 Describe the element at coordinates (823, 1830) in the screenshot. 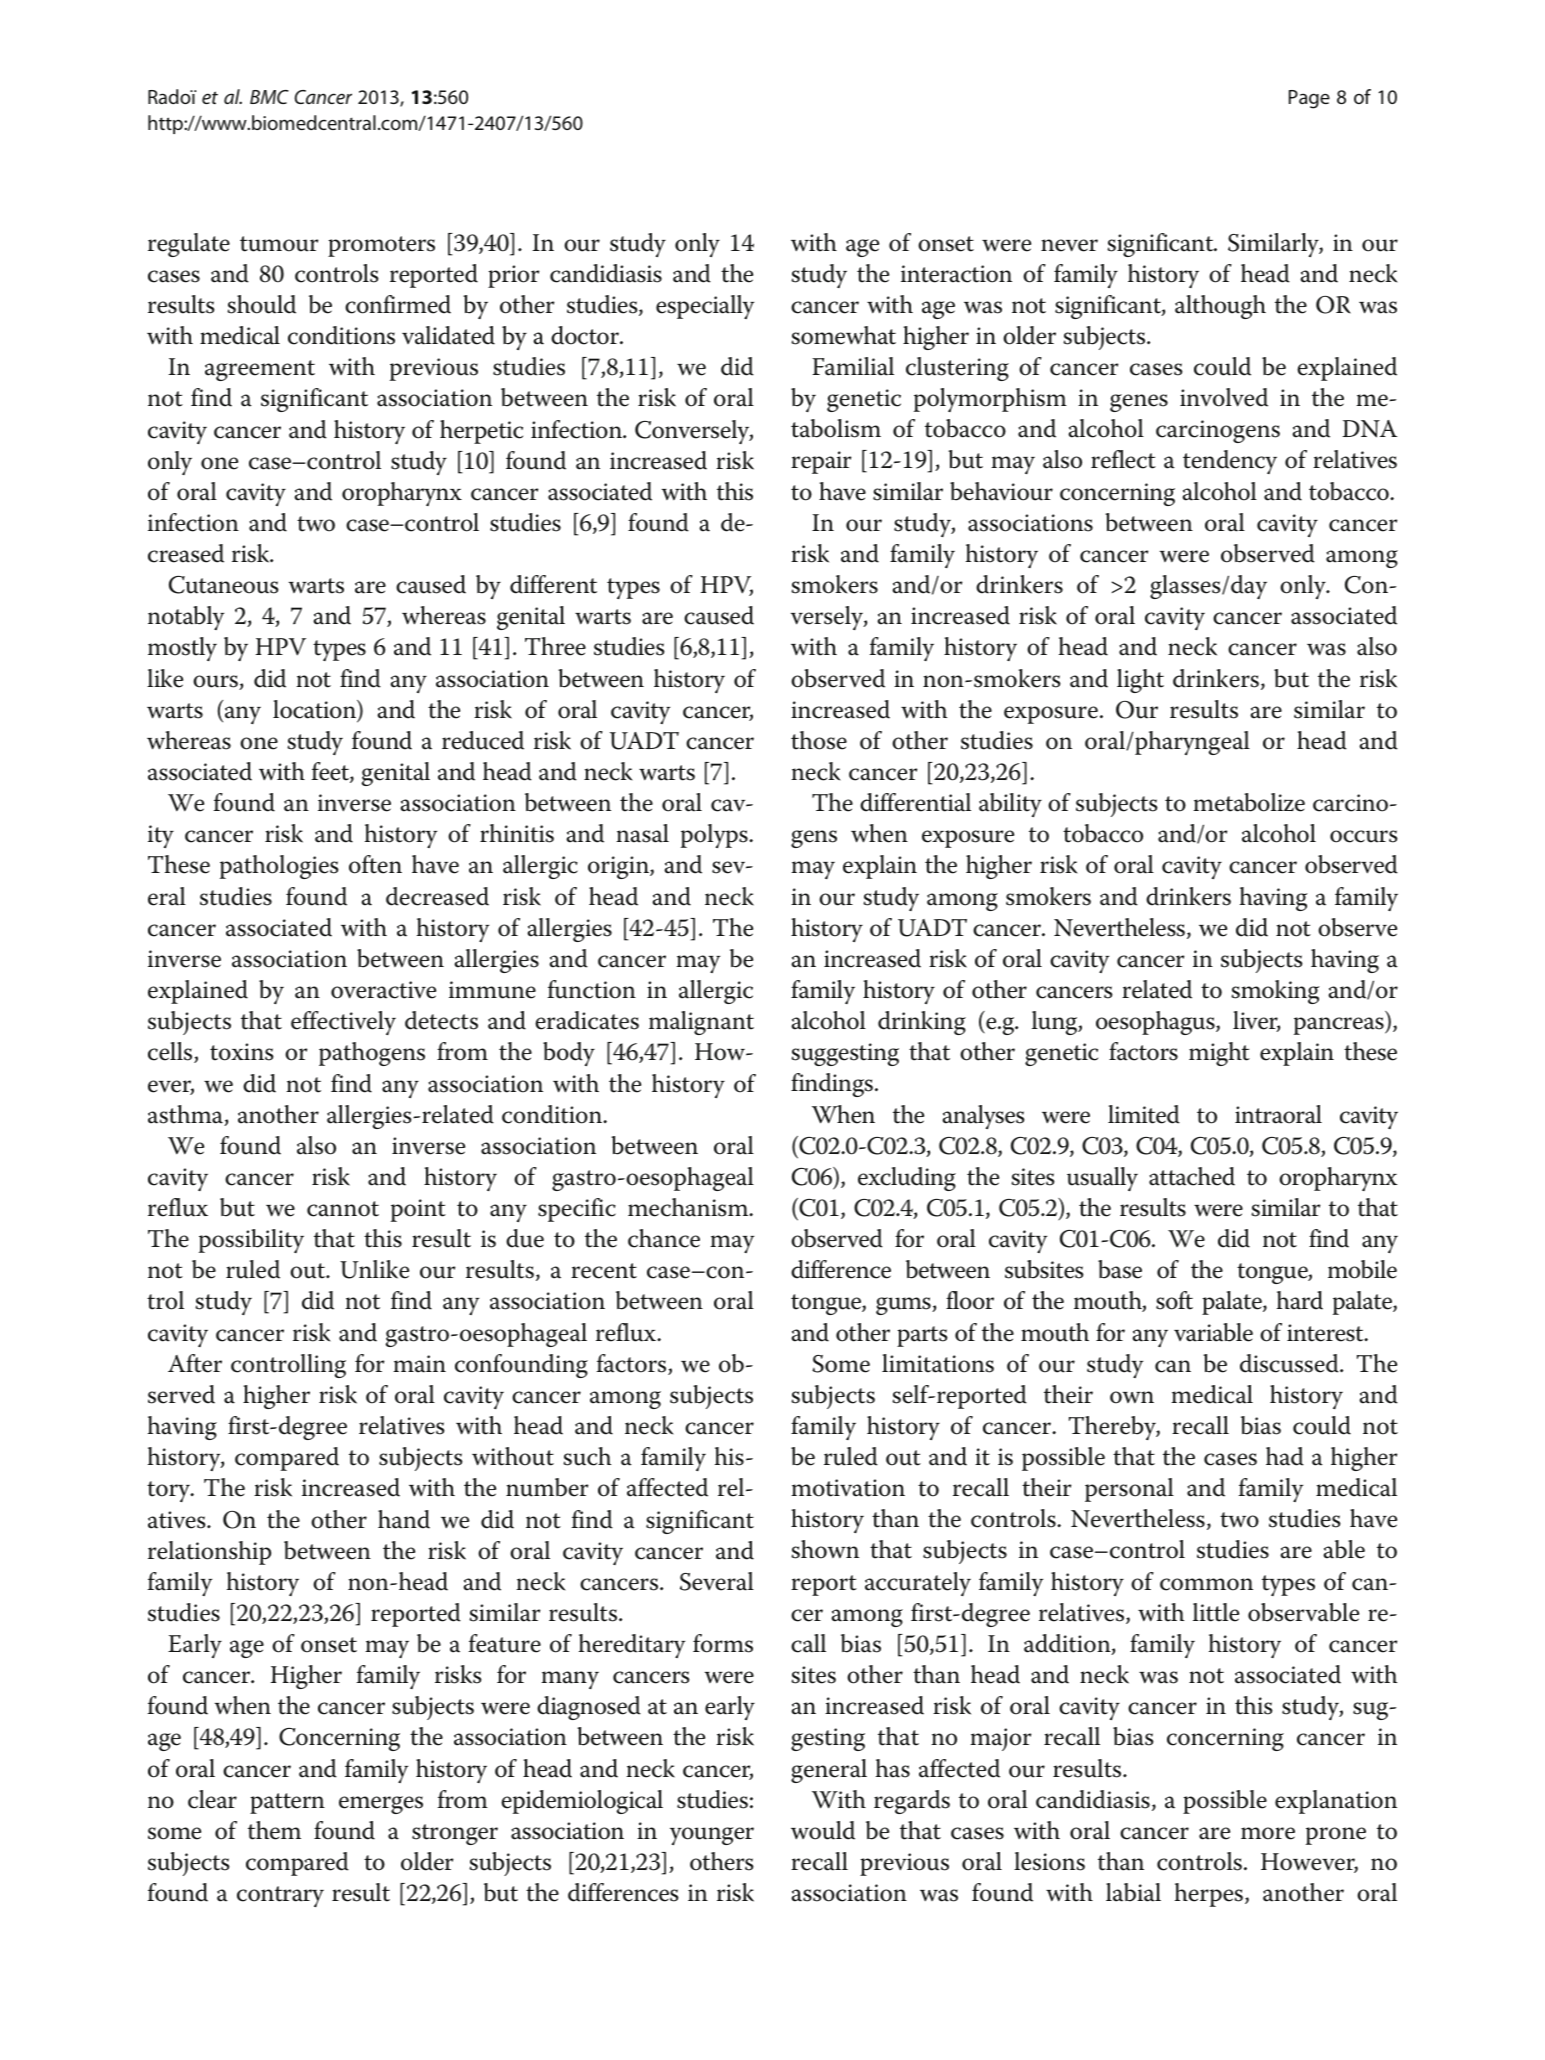

I see `would` at that location.
